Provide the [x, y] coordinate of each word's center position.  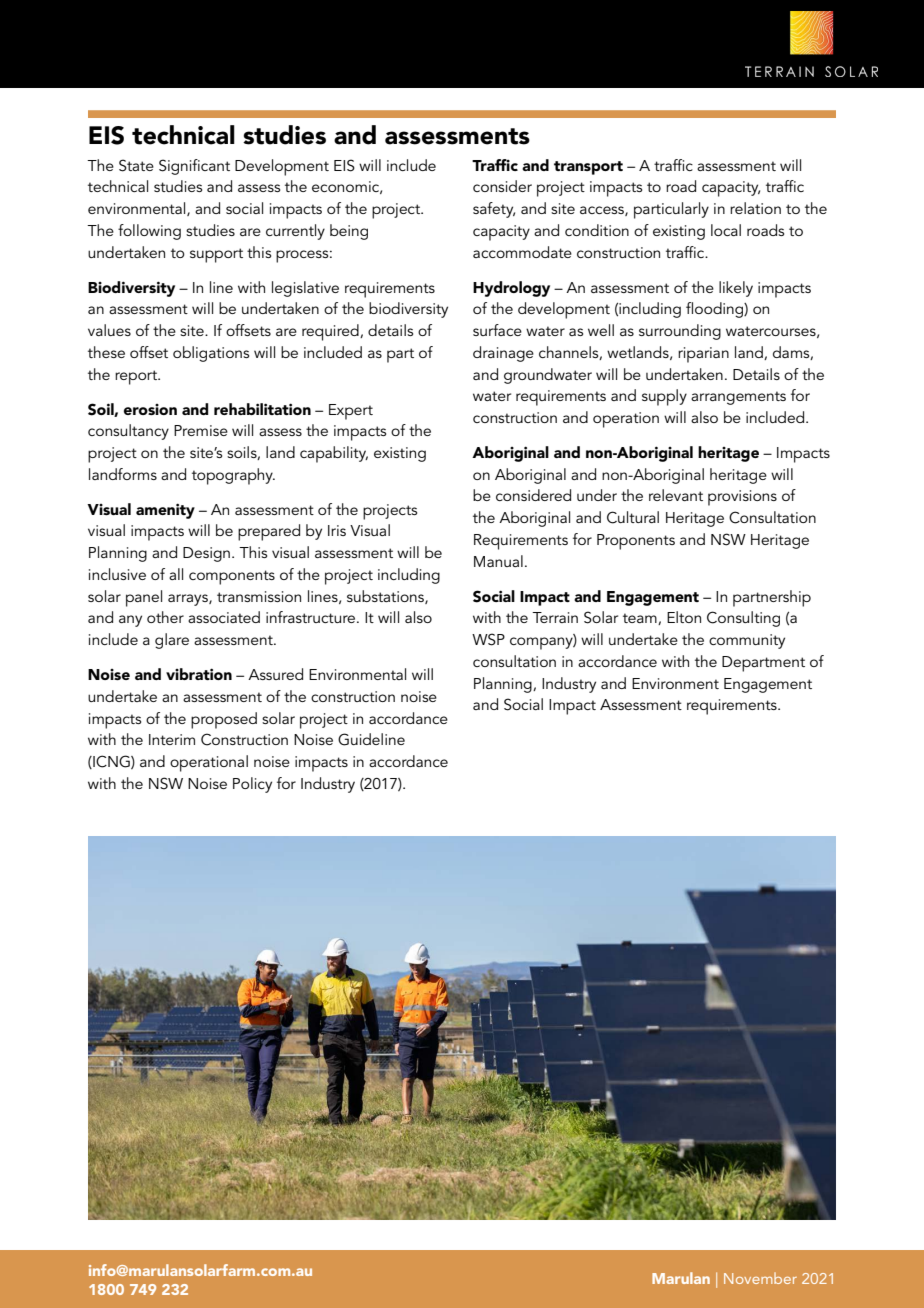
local [726, 230]
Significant [194, 167]
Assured [275, 674]
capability [334, 454]
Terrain [555, 617]
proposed [224, 720]
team [641, 619]
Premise [201, 430]
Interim [172, 739]
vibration [199, 674]
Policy [252, 785]
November [760, 1278]
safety [494, 210]
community [747, 641]
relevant [676, 495]
